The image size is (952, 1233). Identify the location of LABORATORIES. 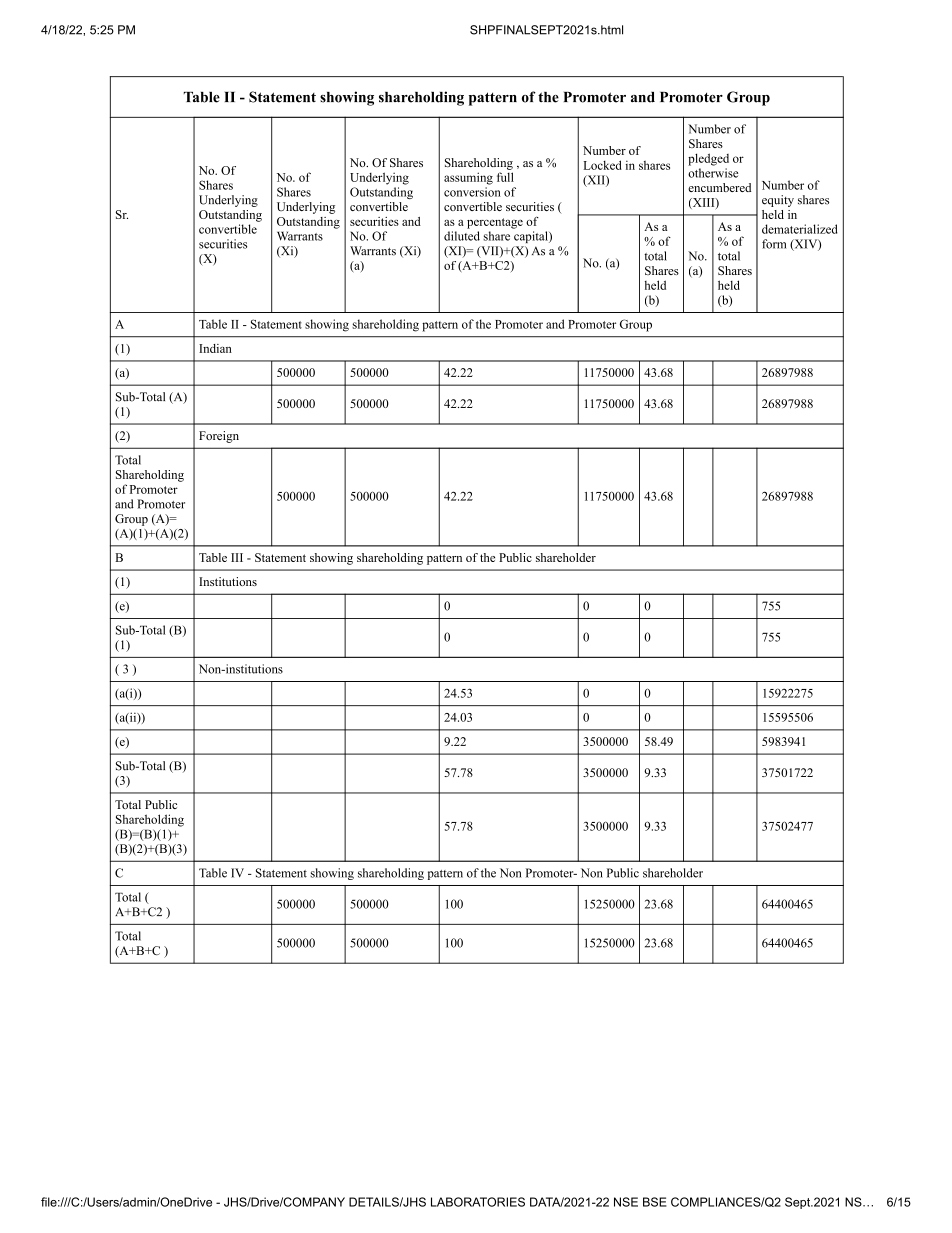
(478, 1202).
